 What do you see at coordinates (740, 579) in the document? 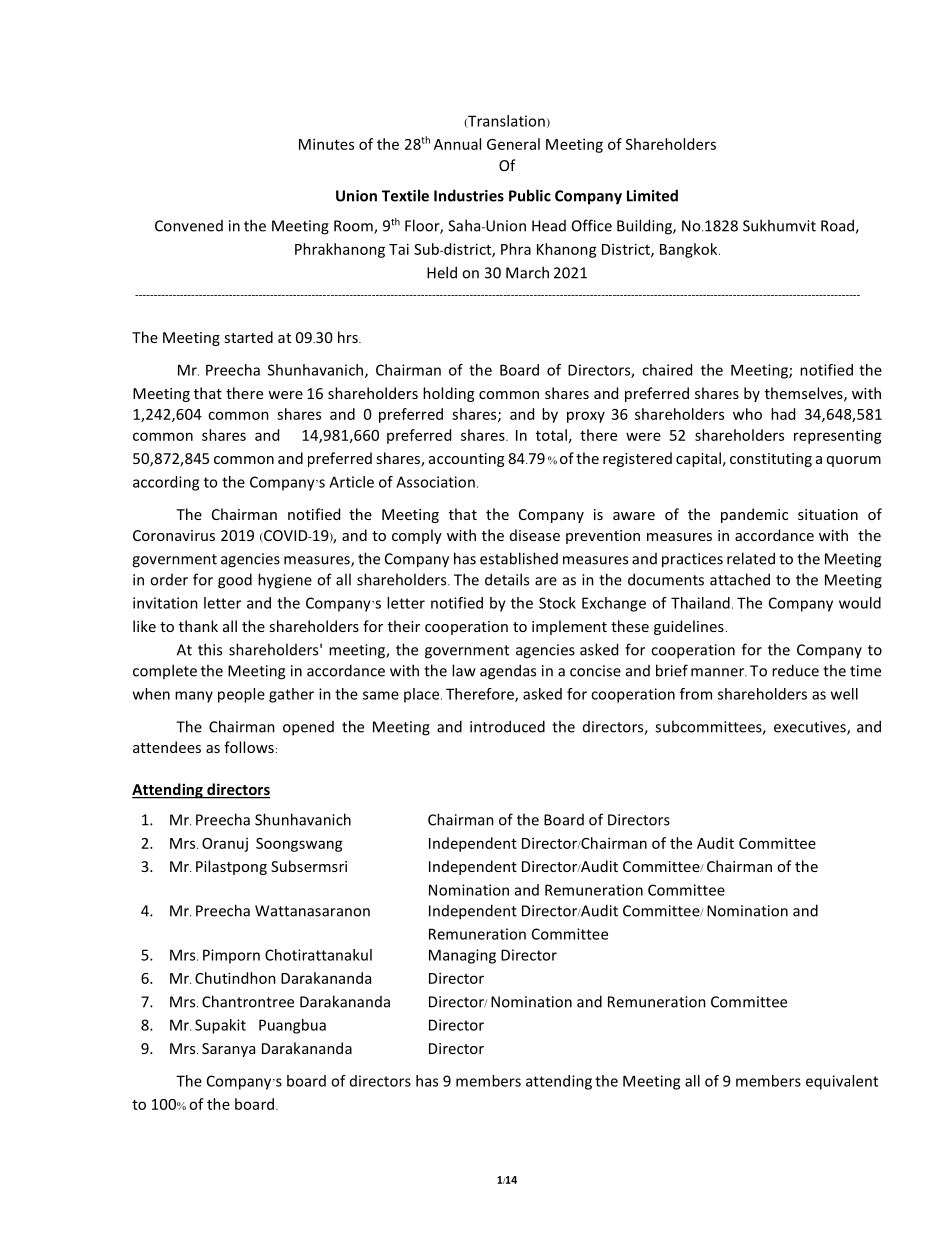
I see `attached` at bounding box center [740, 579].
